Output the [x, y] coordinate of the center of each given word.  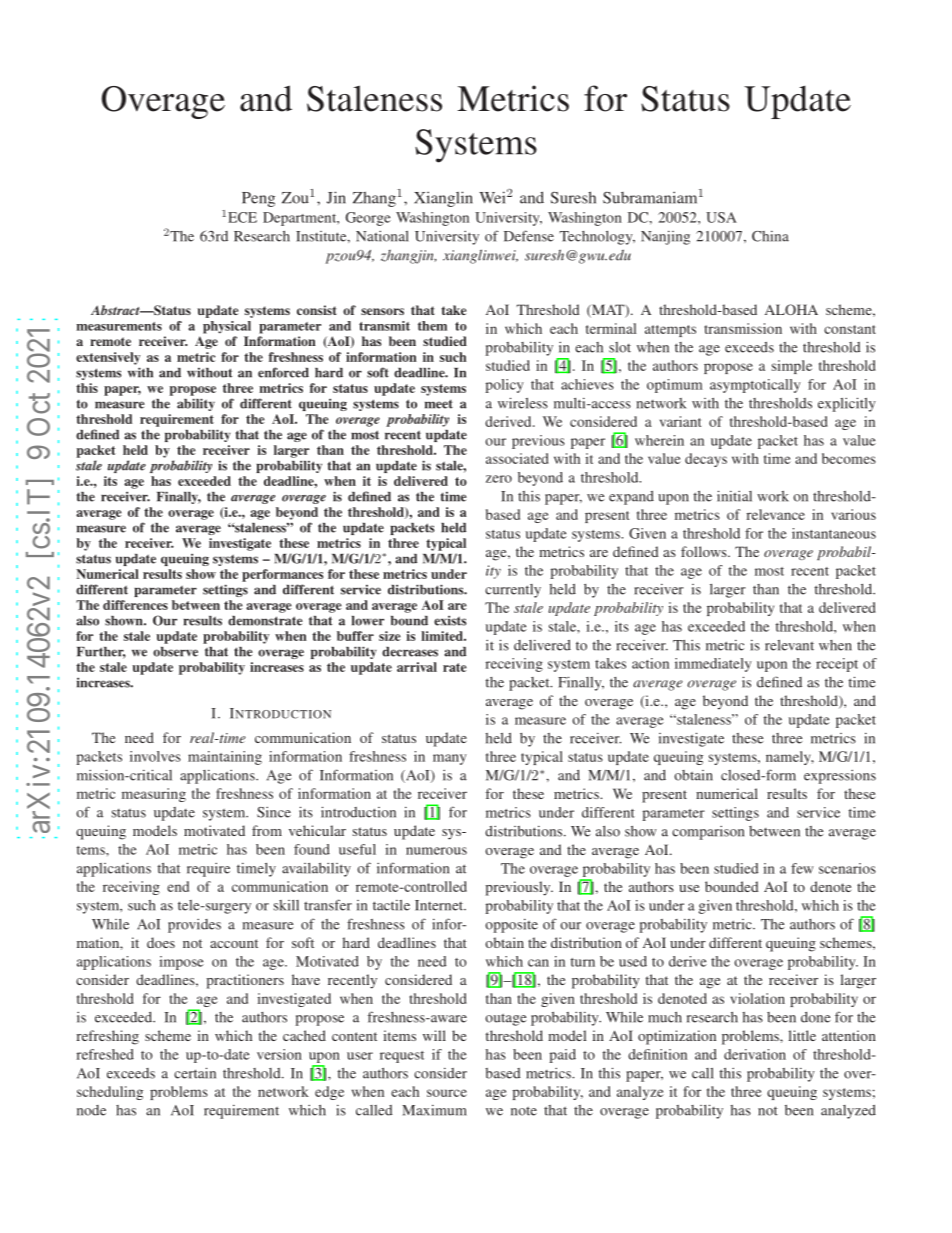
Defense [529, 236]
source [447, 1093]
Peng [258, 199]
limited [443, 636]
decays [706, 460]
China [770, 236]
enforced [283, 372]
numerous [436, 851]
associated [517, 458]
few [802, 868]
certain [195, 1073]
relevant [789, 645]
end [178, 886]
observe [175, 652]
